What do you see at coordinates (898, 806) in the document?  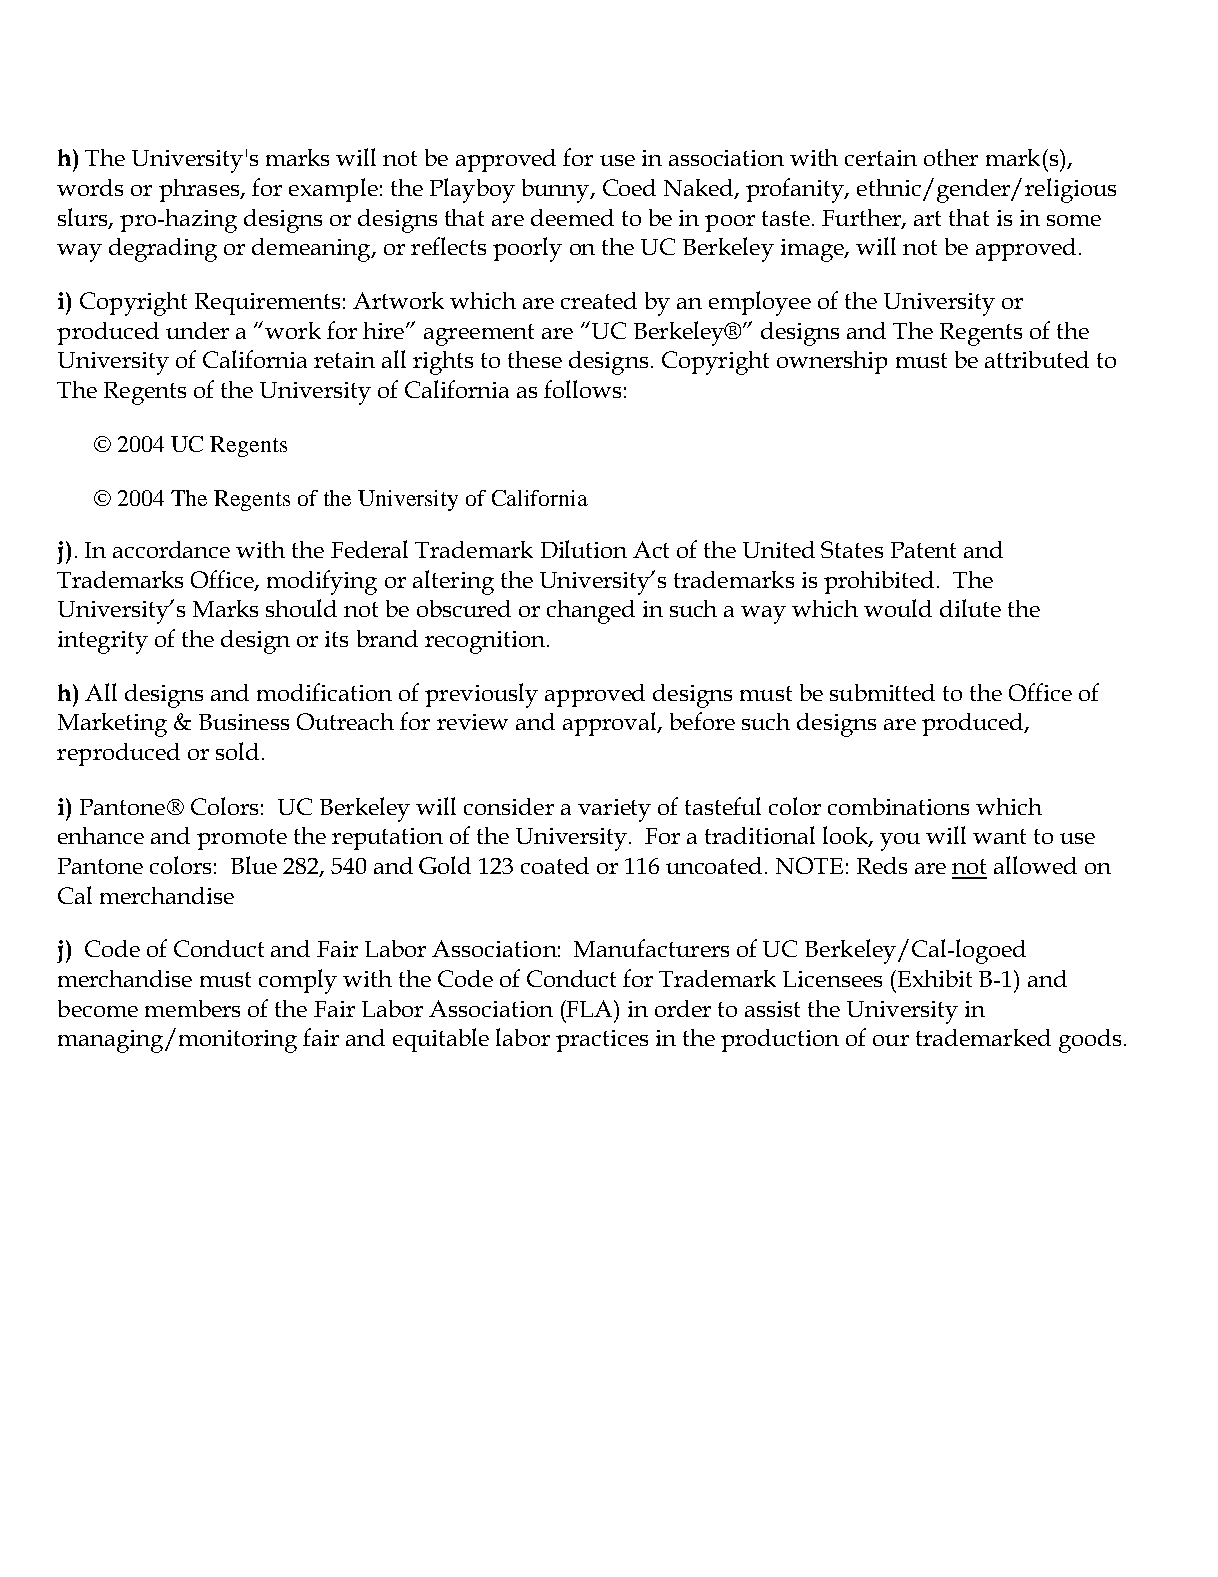 I see `combinations` at bounding box center [898, 806].
